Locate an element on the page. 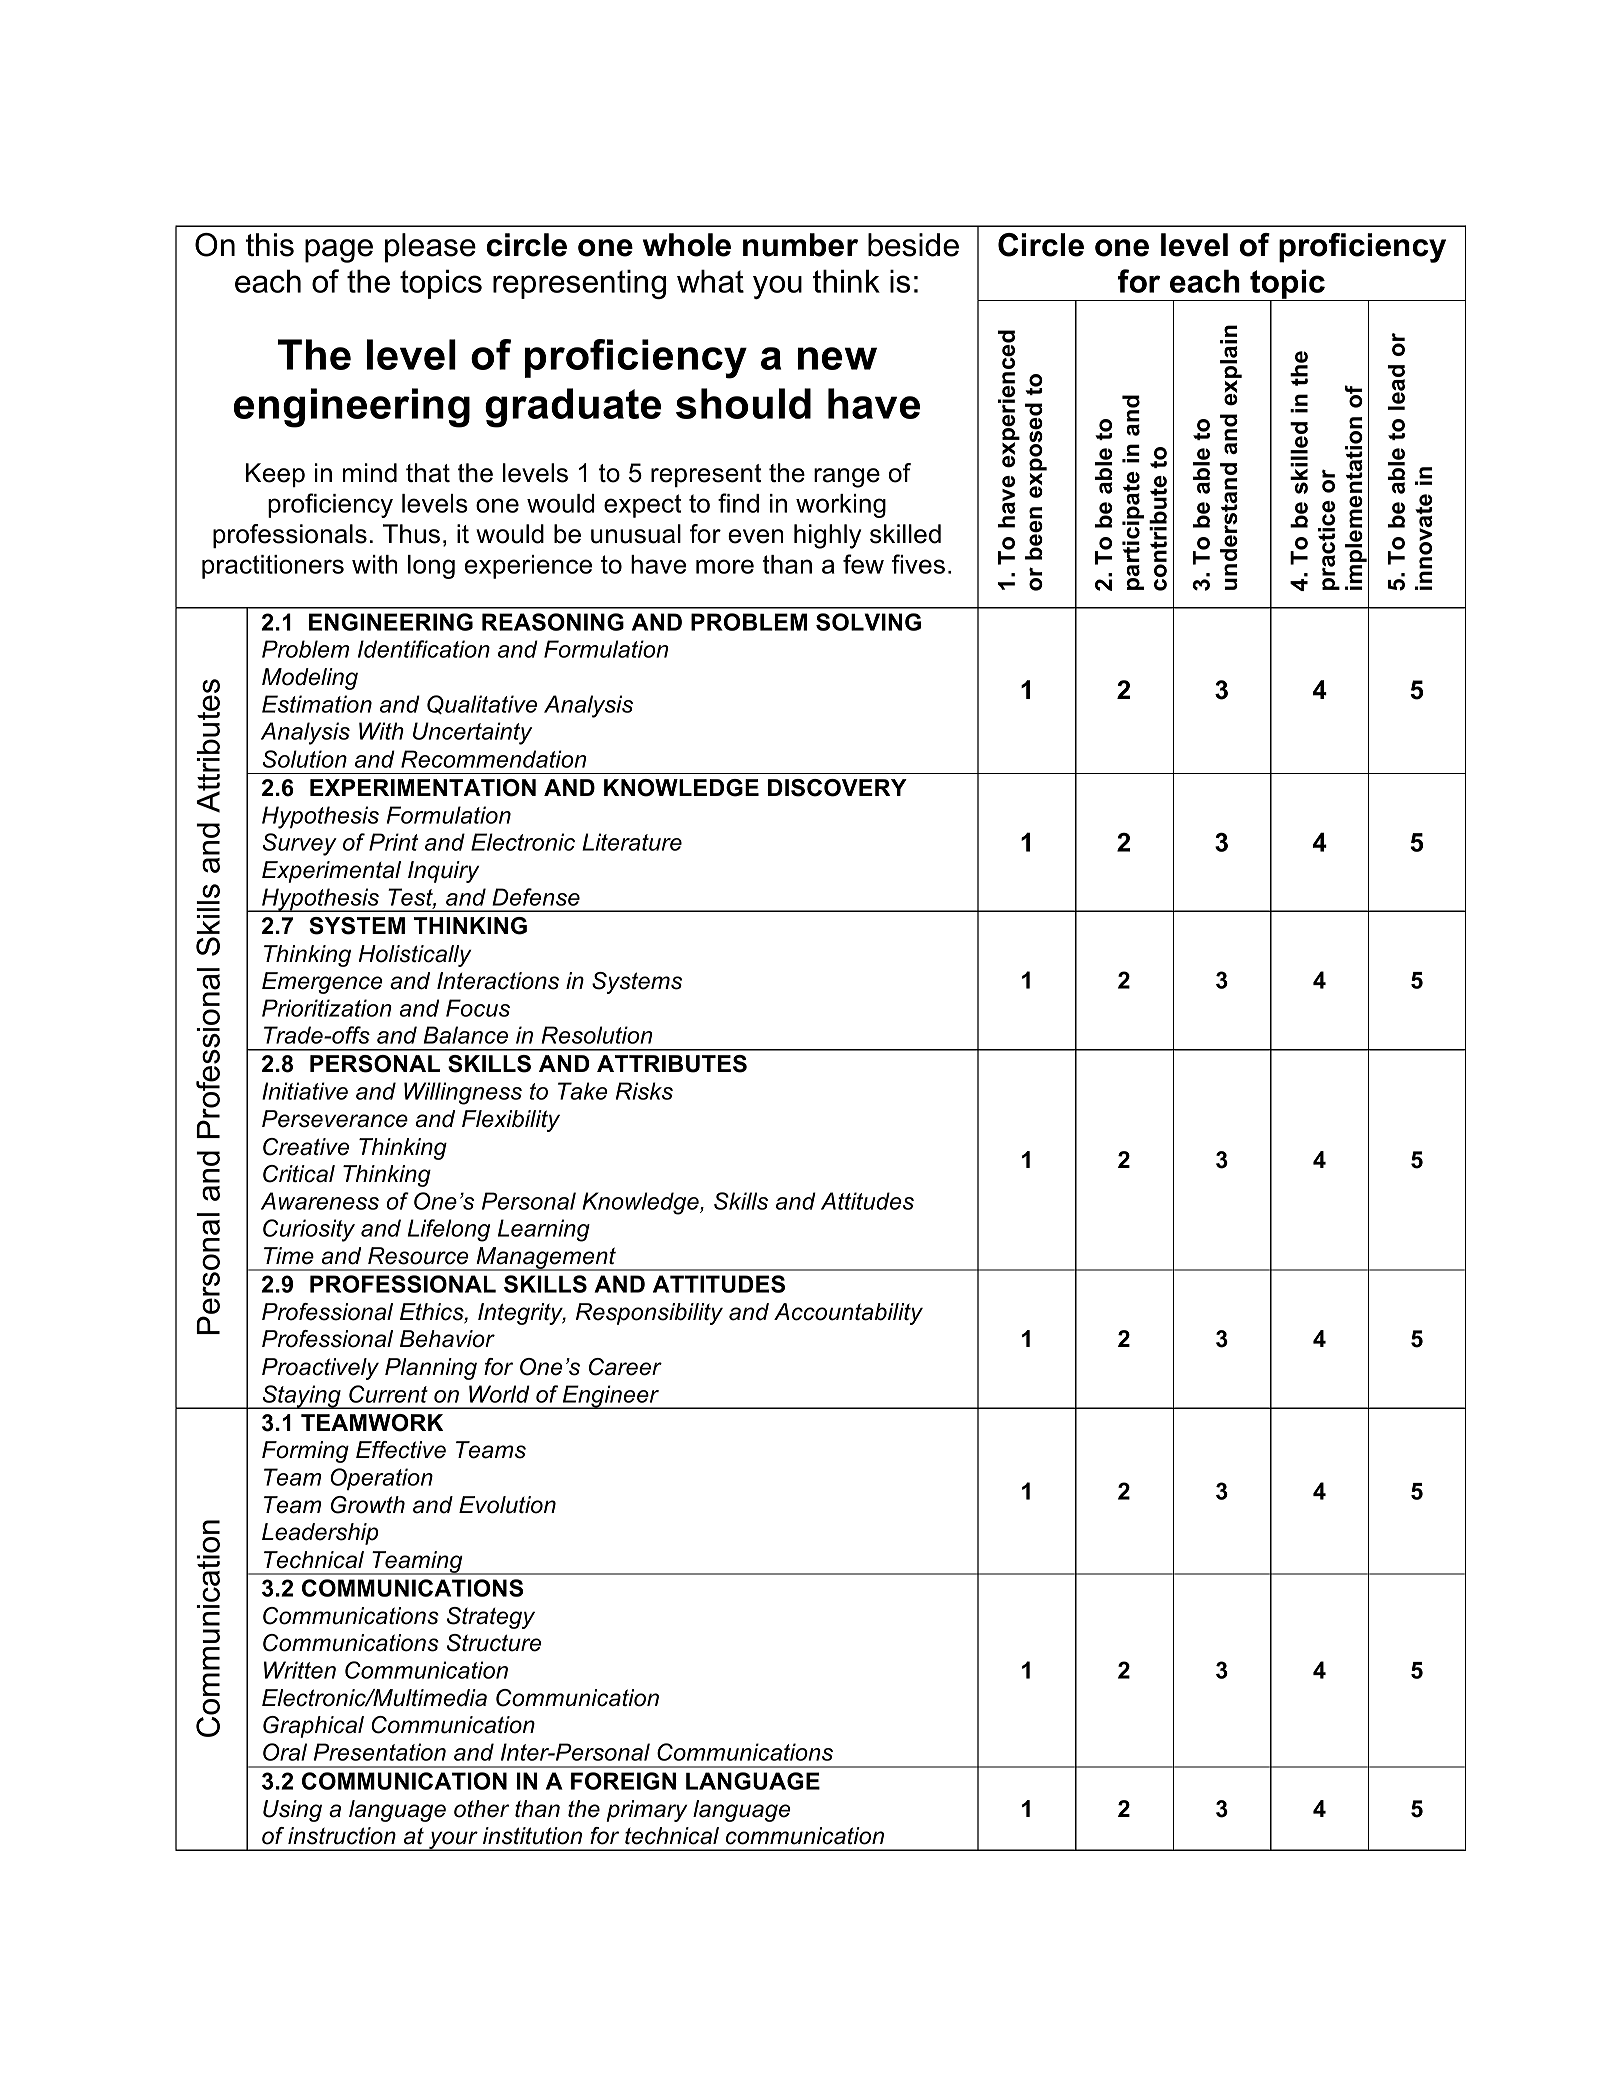 Image resolution: width=1619 pixels, height=2095 pixels. graduate is located at coordinates (573, 408).
